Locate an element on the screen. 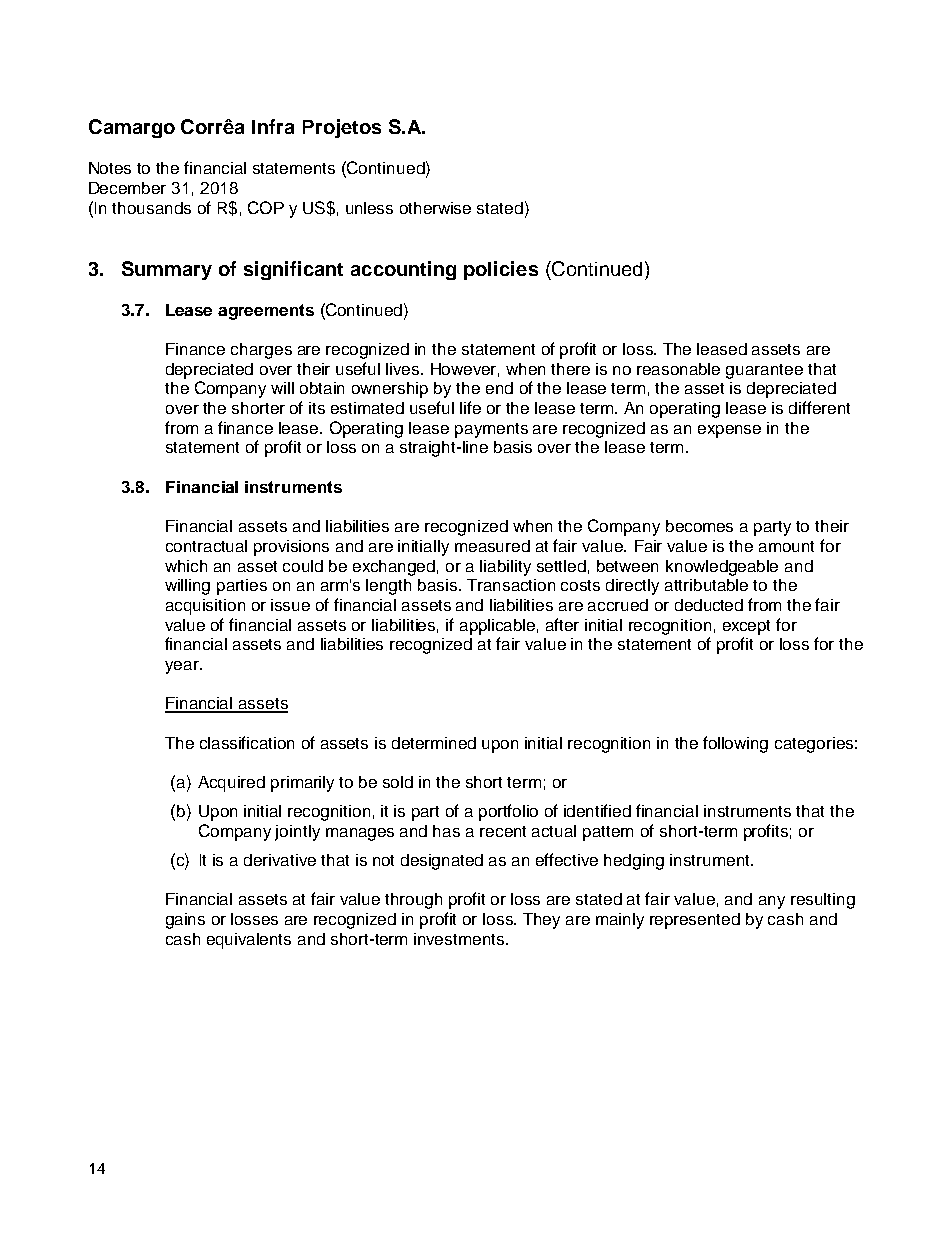 The image size is (952, 1233). represented is located at coordinates (695, 921).
